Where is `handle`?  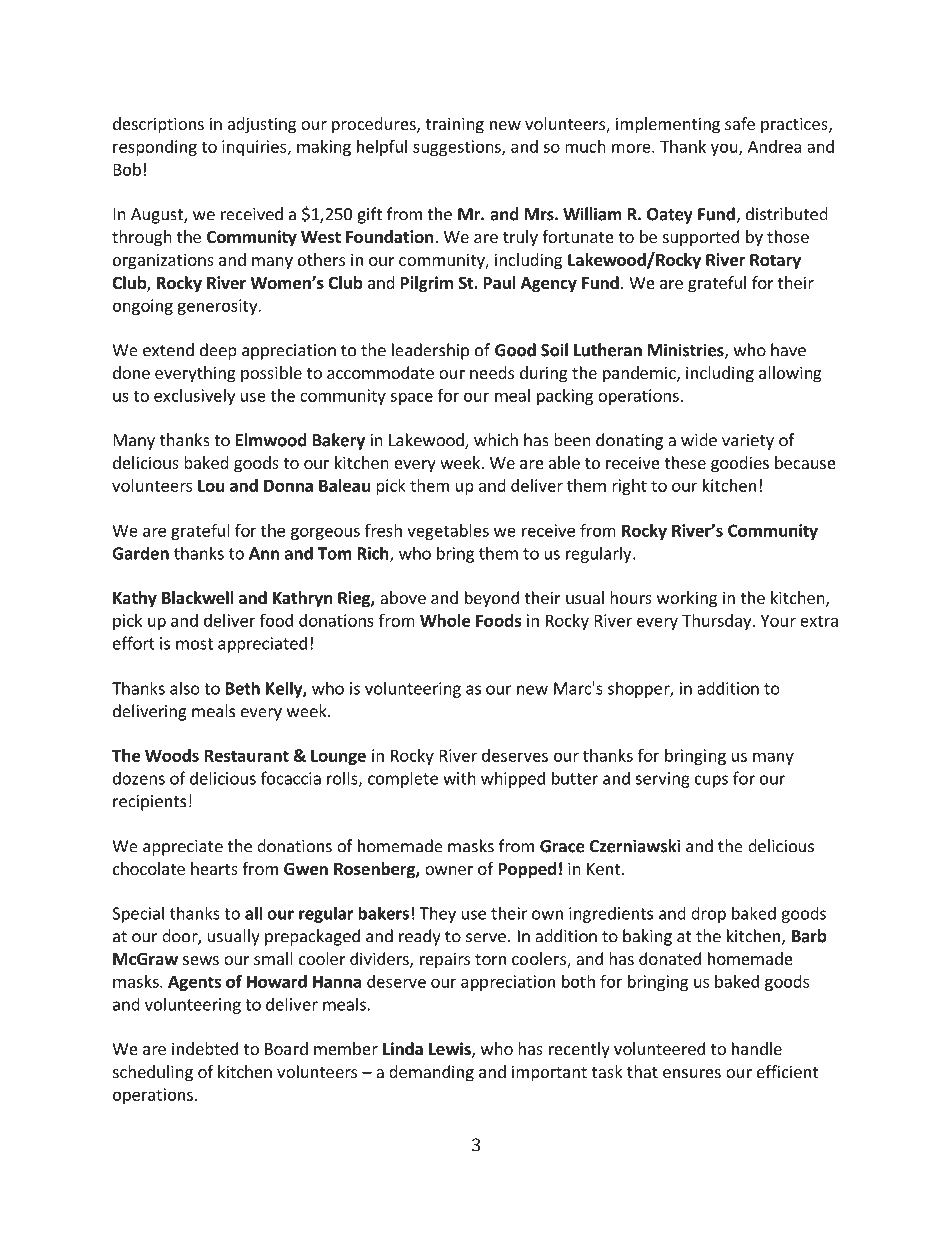
handle is located at coordinates (757, 1048).
